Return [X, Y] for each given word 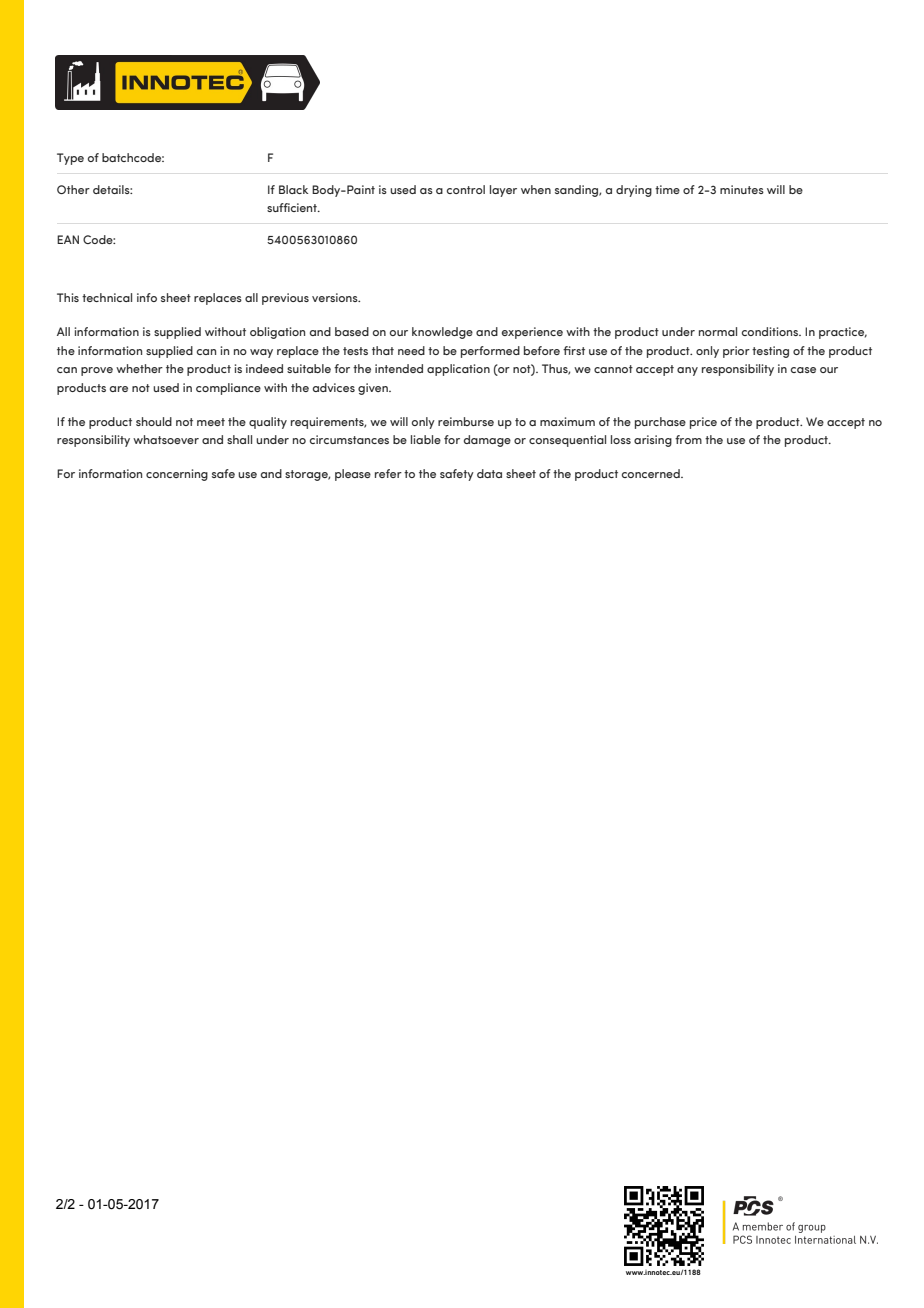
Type [70, 159]
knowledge [442, 333]
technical [107, 297]
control [466, 189]
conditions [771, 331]
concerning [177, 475]
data [489, 473]
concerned [652, 473]
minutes [742, 189]
